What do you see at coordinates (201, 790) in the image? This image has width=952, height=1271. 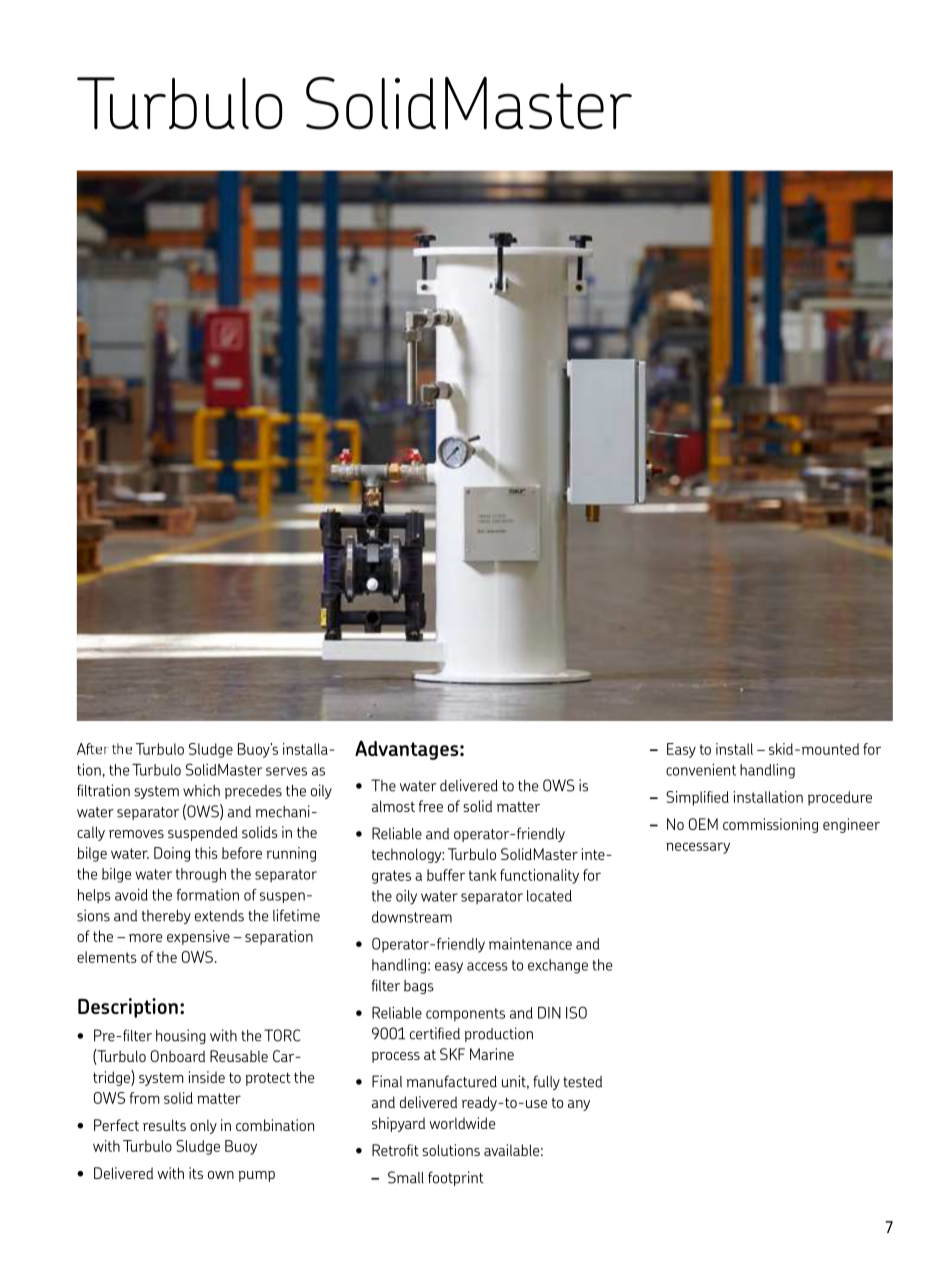 I see `which` at bounding box center [201, 790].
